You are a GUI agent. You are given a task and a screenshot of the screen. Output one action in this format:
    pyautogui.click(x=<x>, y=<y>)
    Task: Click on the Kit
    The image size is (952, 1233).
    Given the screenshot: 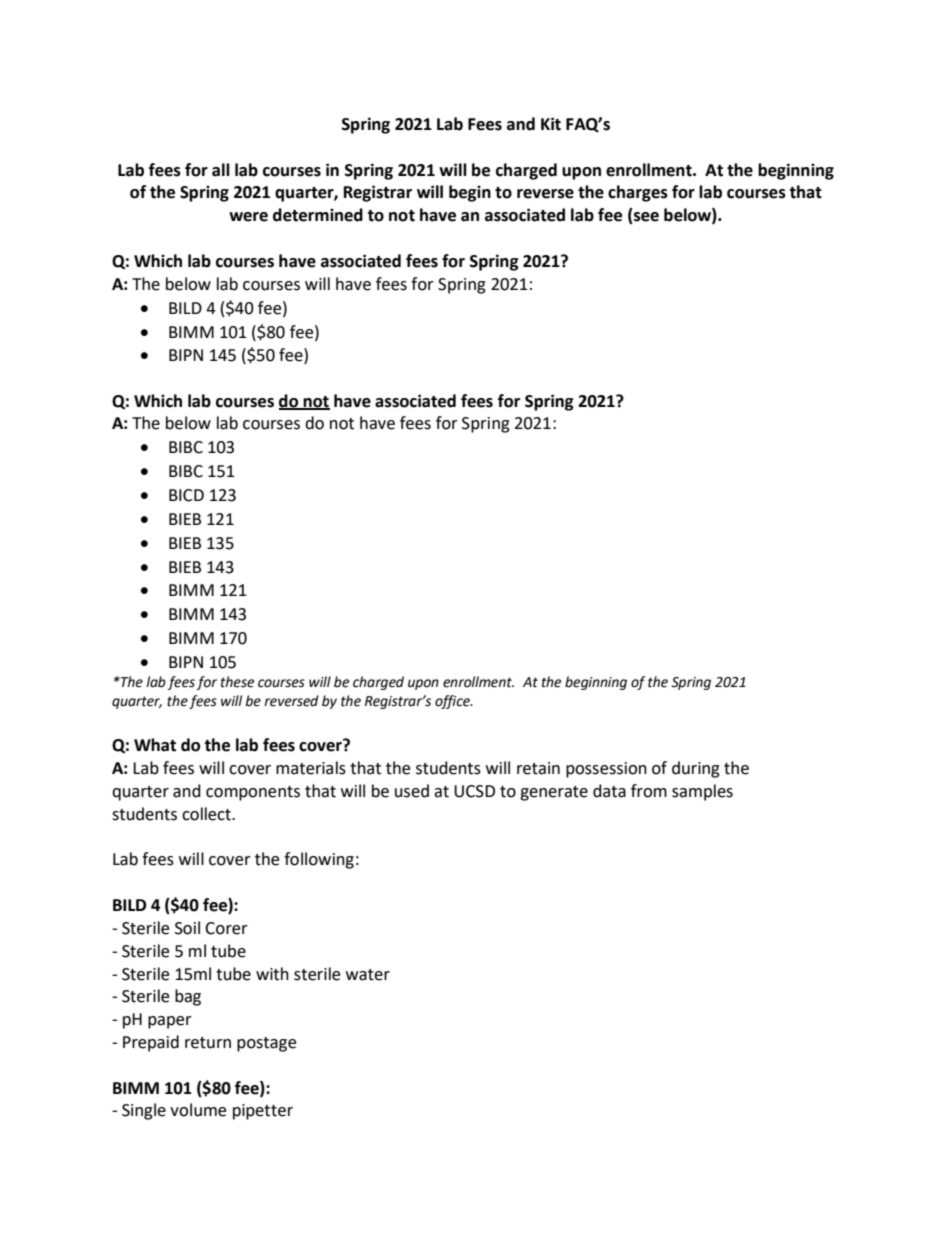 What is the action you would take?
    pyautogui.click(x=551, y=124)
